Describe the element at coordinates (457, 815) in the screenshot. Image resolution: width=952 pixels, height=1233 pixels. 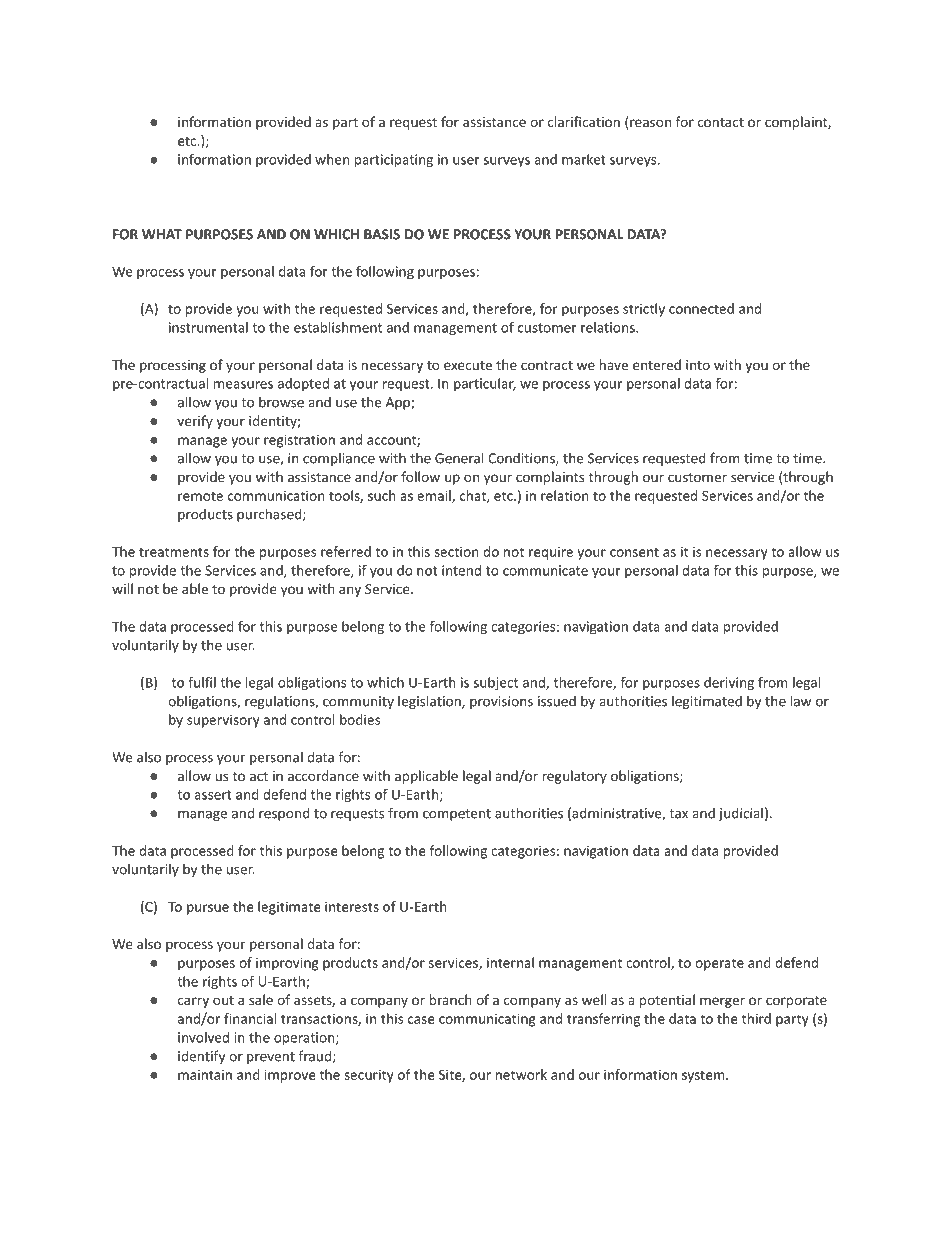
I see `competent` at that location.
